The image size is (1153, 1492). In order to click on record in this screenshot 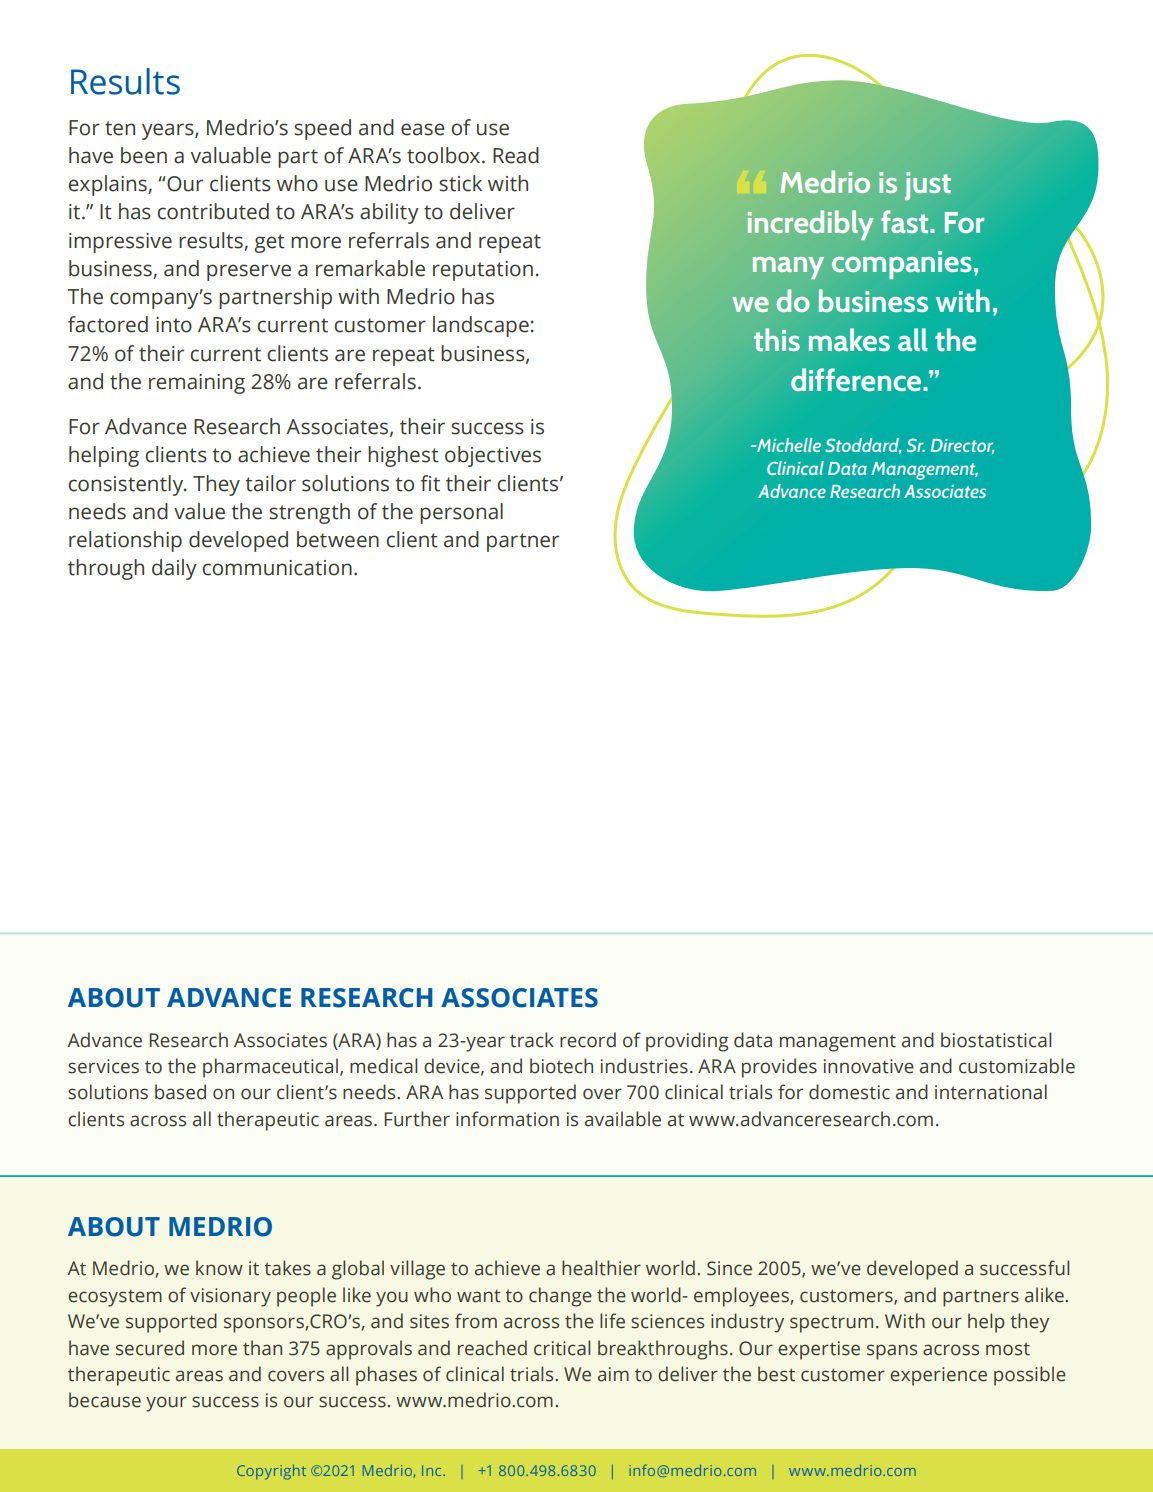, I will do `click(588, 1040)`.
